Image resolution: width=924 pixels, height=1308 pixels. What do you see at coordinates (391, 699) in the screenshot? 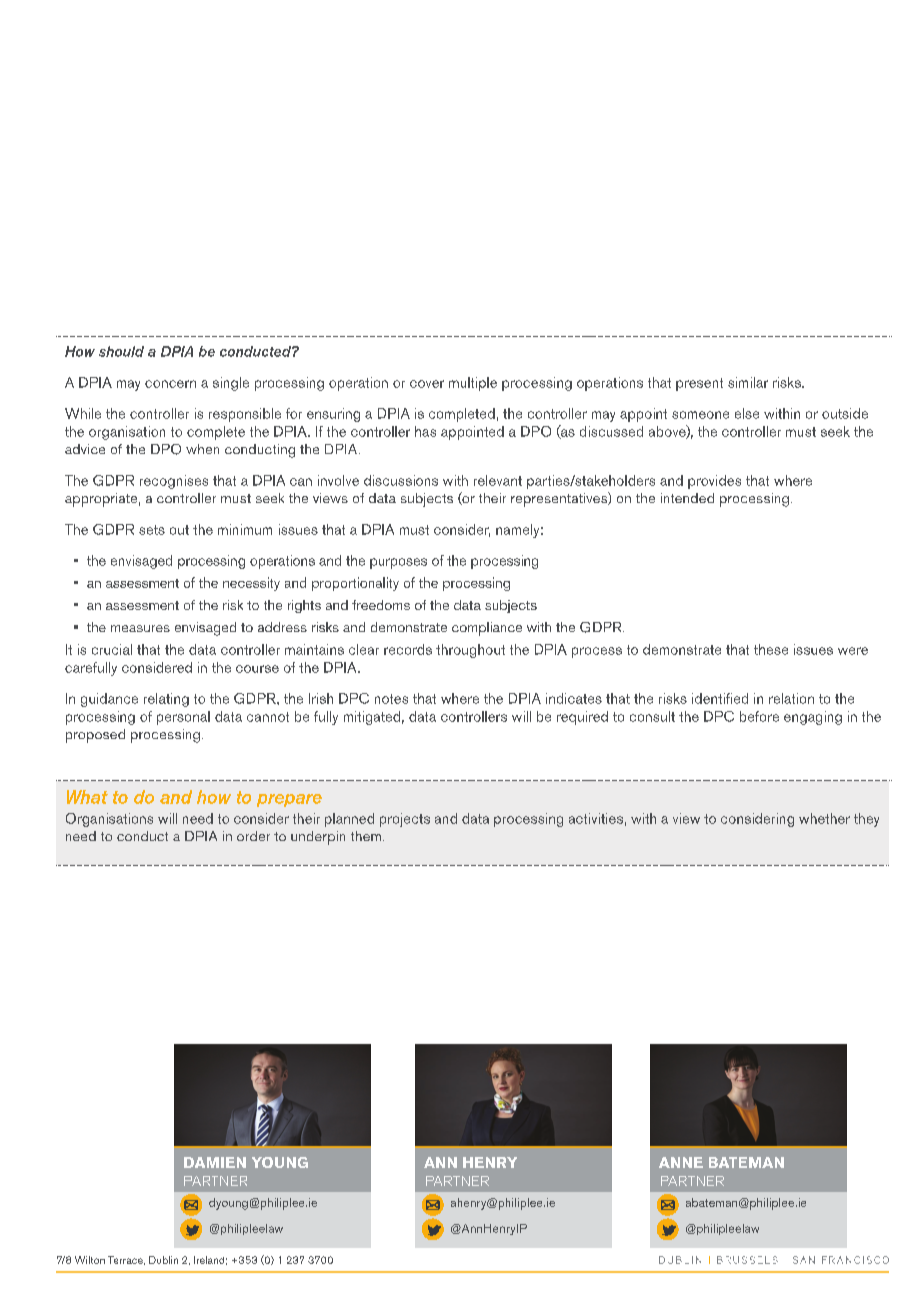
I see `notes` at bounding box center [391, 699].
